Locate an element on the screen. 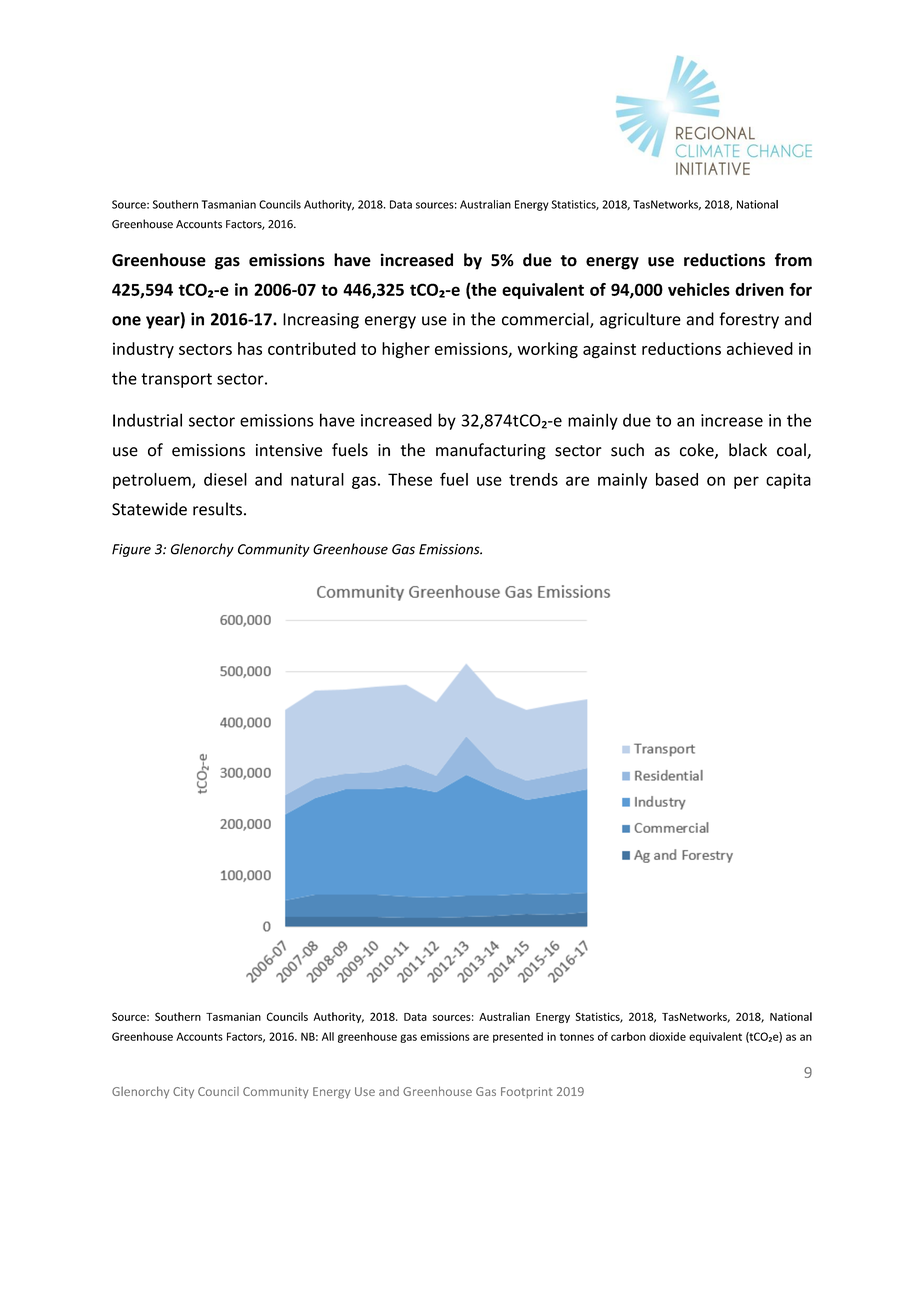 The image size is (924, 1308). vehicles is located at coordinates (699, 289).
